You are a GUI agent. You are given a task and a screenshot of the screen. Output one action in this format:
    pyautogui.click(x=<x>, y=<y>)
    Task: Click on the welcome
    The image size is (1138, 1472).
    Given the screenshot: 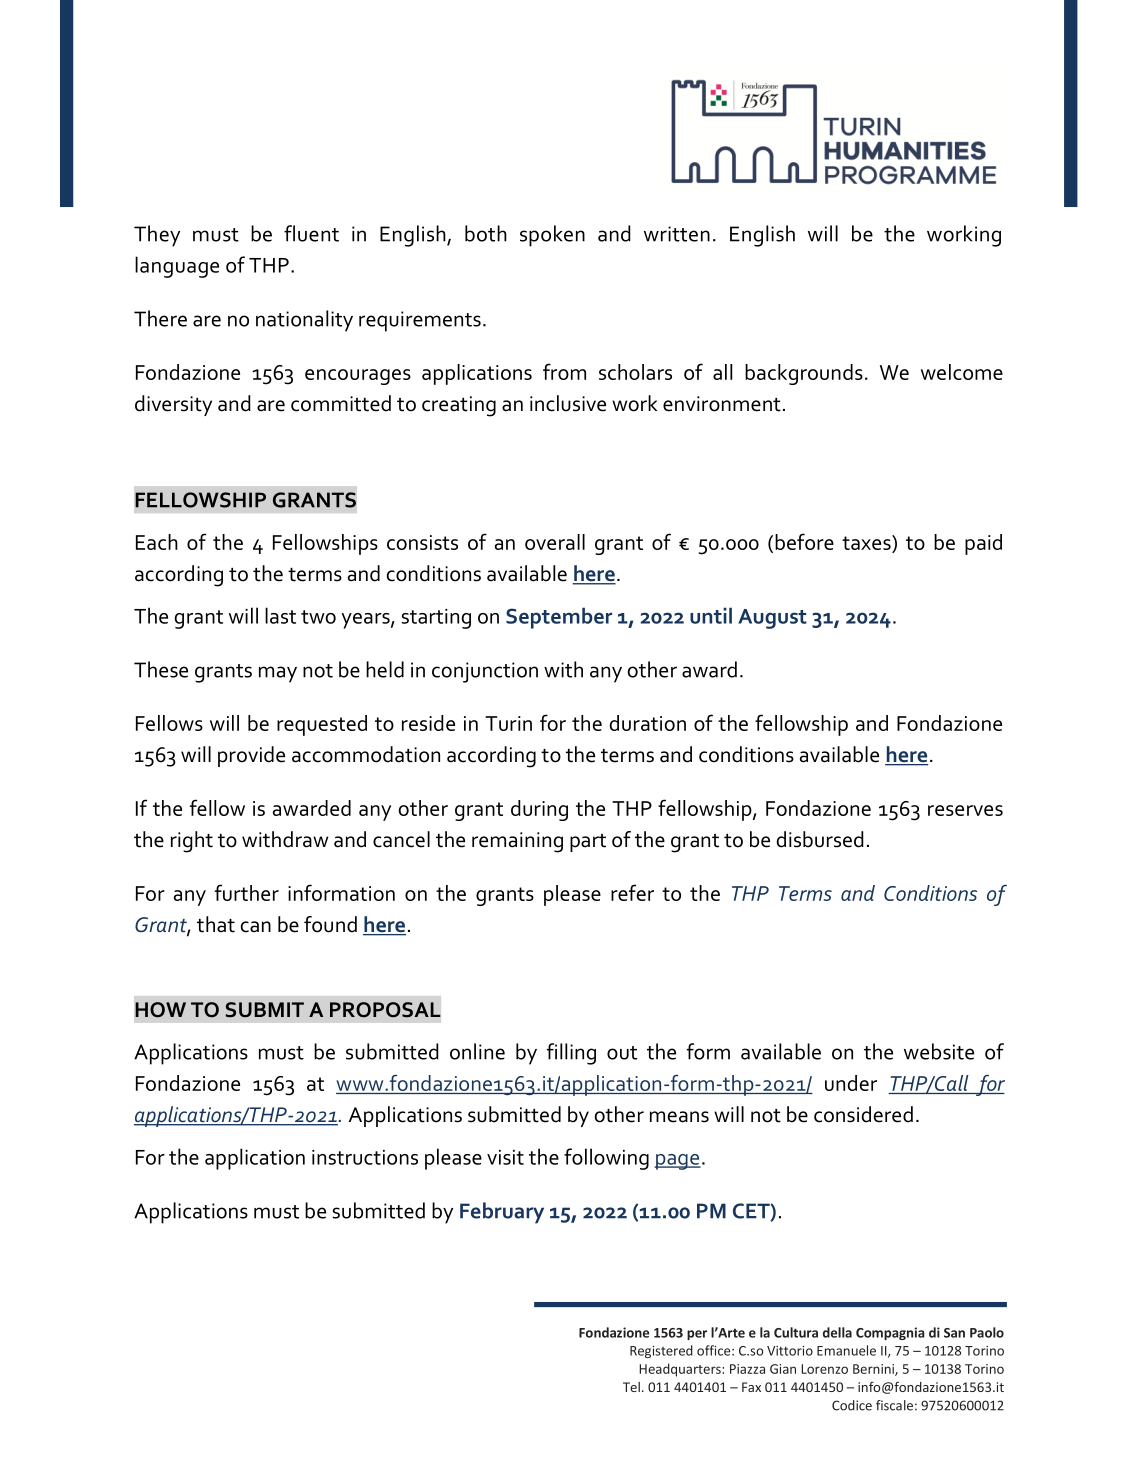 What is the action you would take?
    pyautogui.click(x=962, y=372)
